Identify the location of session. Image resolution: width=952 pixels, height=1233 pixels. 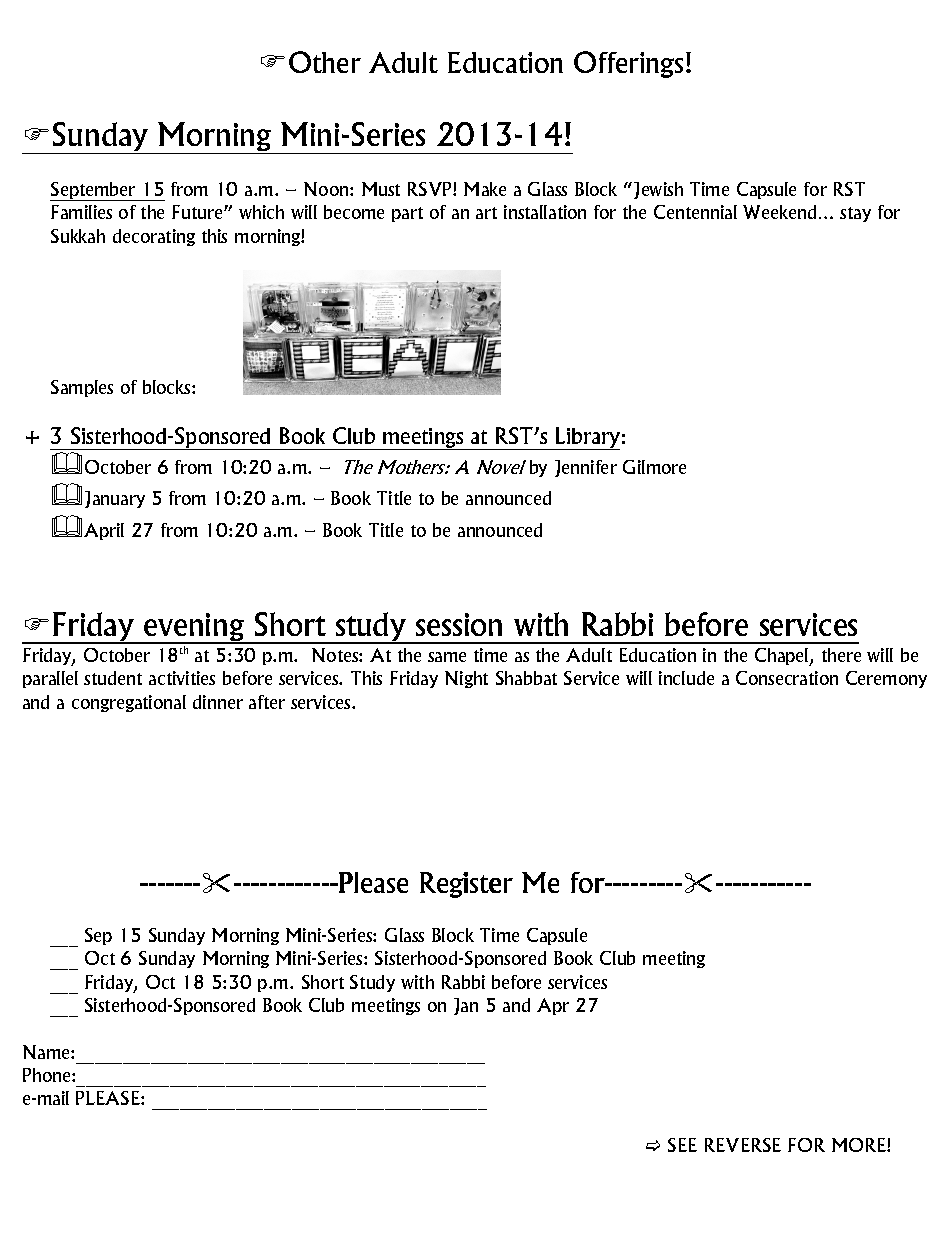
(459, 624).
